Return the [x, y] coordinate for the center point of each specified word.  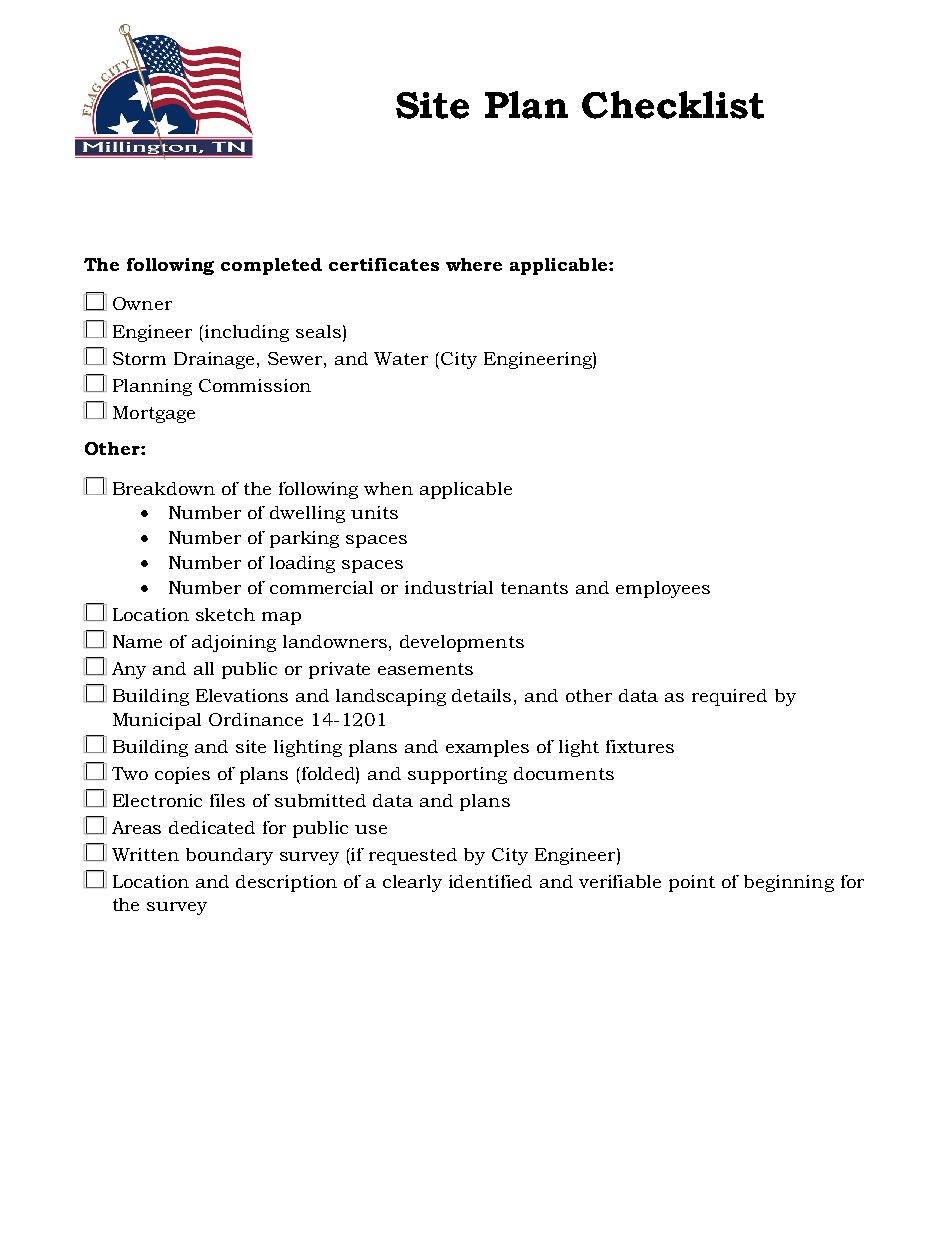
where [474, 264]
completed [271, 266]
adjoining [234, 643]
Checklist [673, 105]
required [729, 697]
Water [401, 358]
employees [663, 589]
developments [462, 643]
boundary [229, 856]
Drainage [216, 360]
